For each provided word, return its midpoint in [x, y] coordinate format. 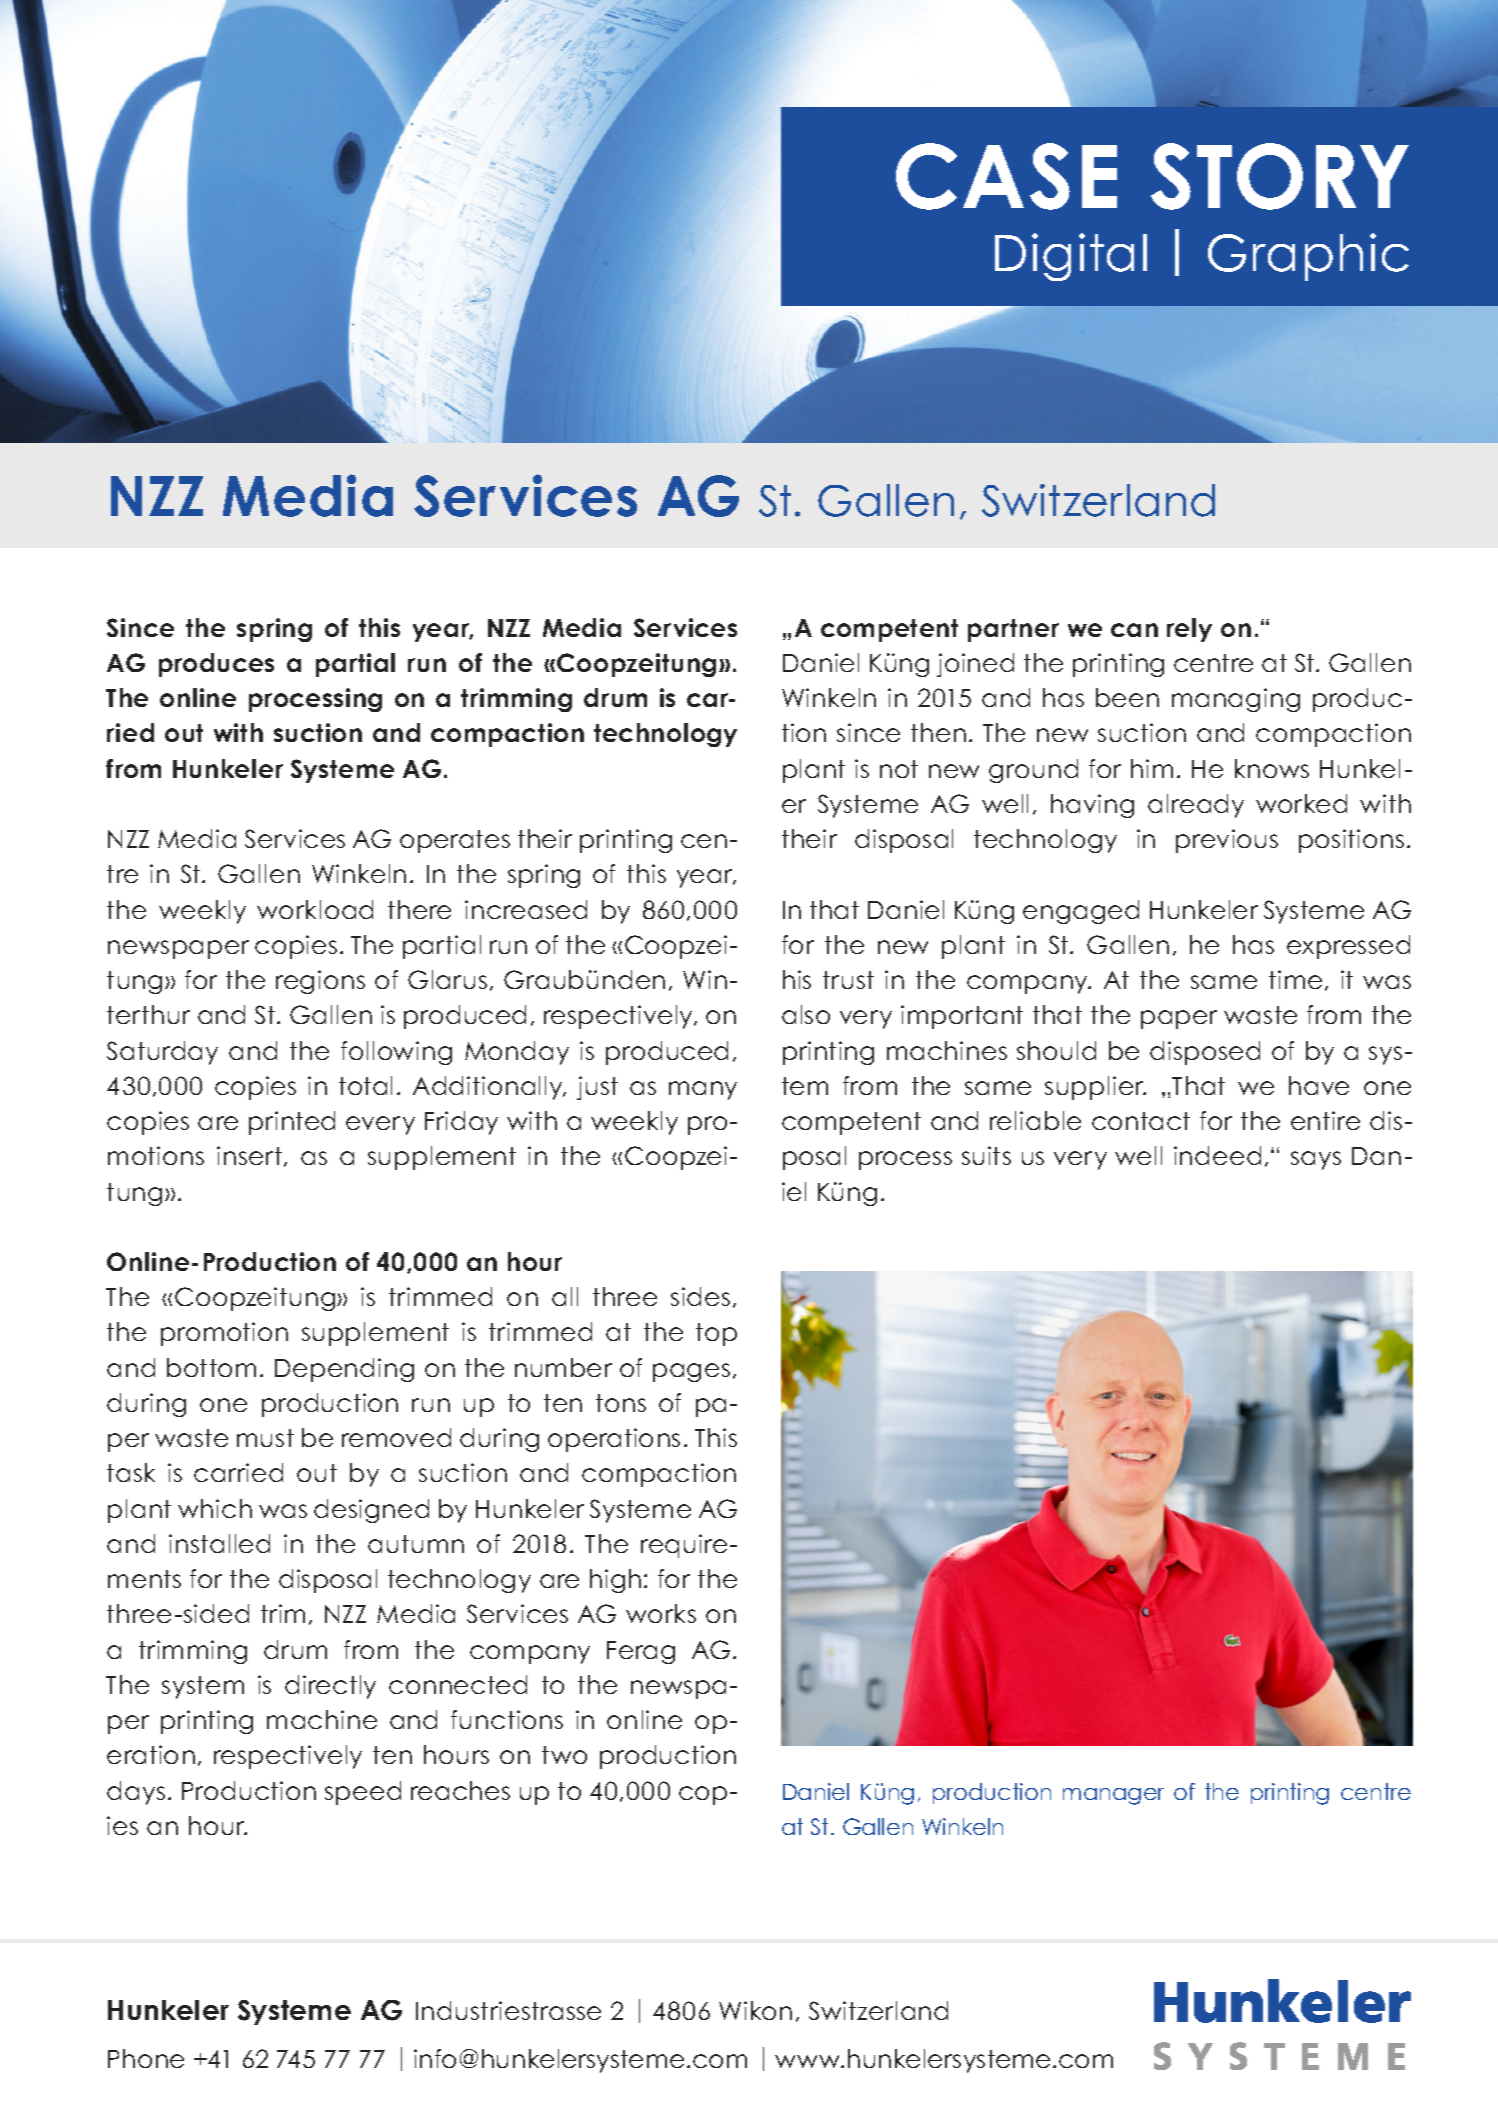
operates [455, 841]
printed [292, 1123]
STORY [1280, 176]
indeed [1217, 1155]
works [661, 1613]
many [703, 1090]
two [564, 1755]
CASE [1006, 176]
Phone [146, 2058]
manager [1113, 1796]
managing [1236, 700]
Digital [1071, 257]
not [899, 769]
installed [219, 1543]
